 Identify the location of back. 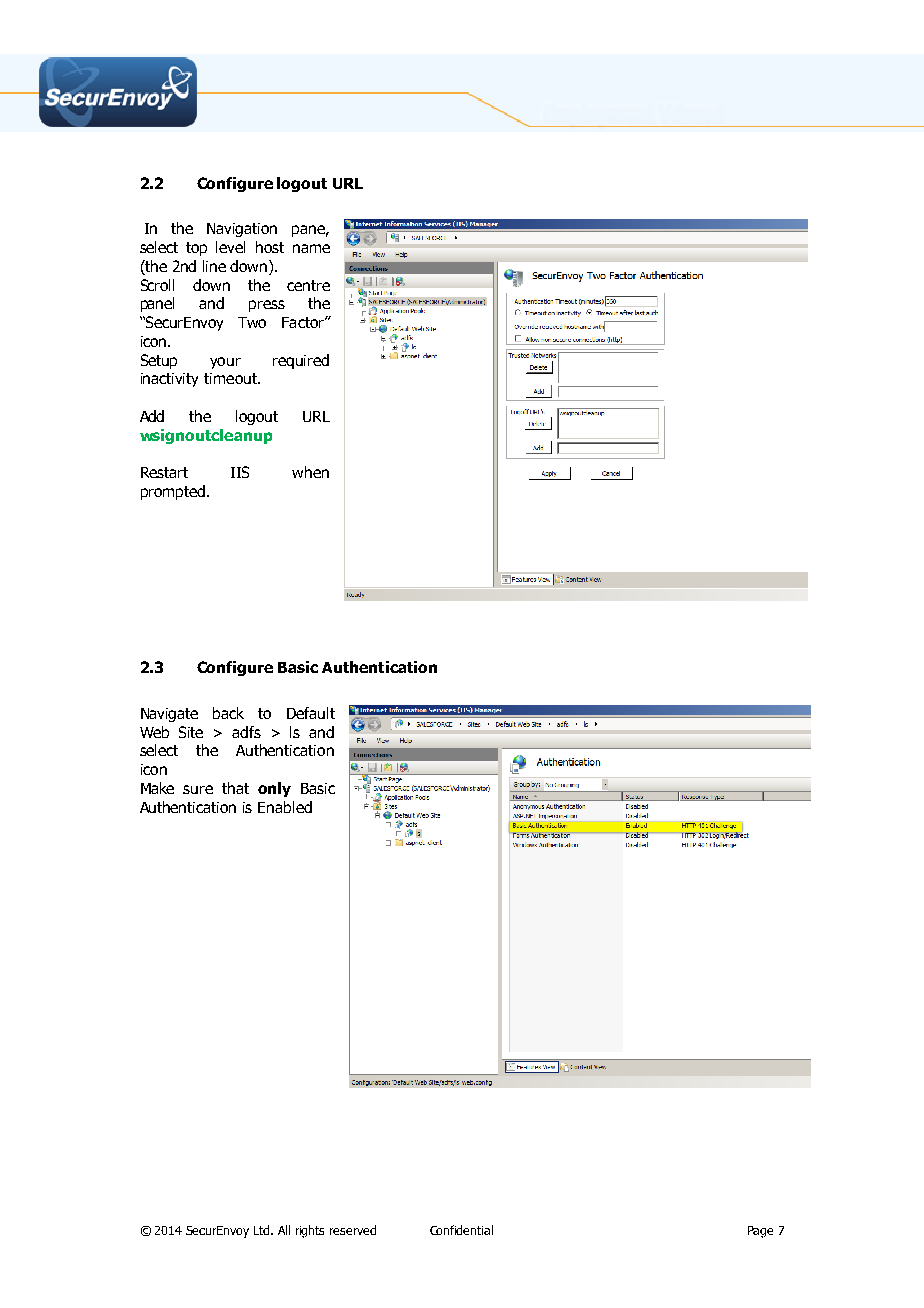
(228, 713).
